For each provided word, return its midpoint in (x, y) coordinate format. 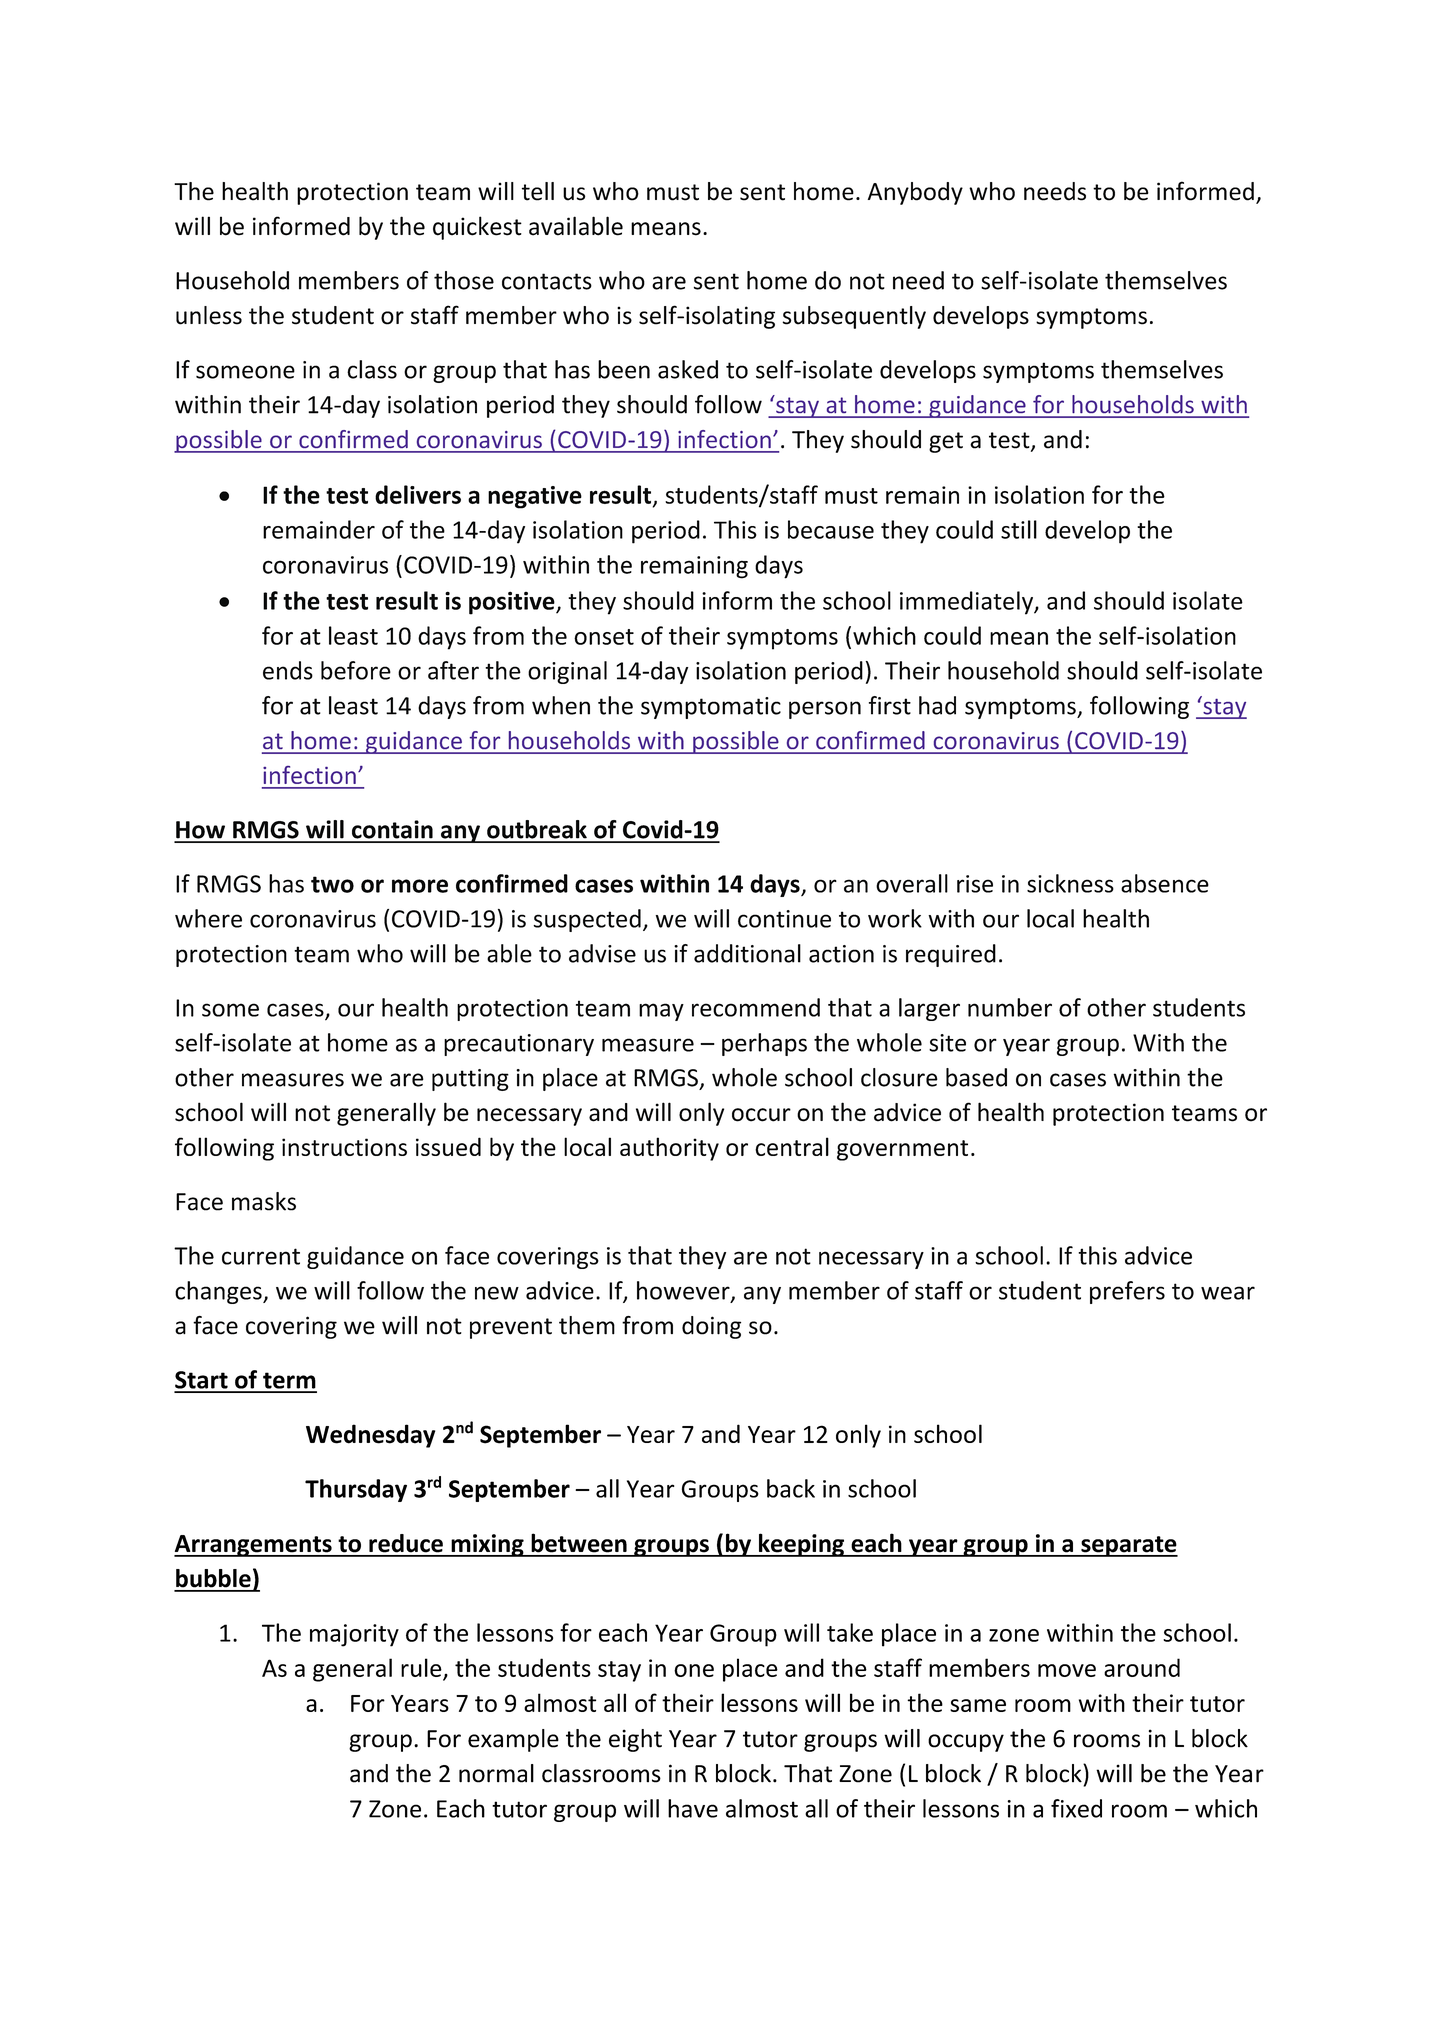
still (1019, 529)
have (693, 1808)
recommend (756, 1007)
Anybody (915, 193)
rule (421, 1667)
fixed (1076, 1808)
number (1010, 1007)
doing (711, 1327)
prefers (1127, 1292)
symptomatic (711, 708)
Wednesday (370, 1436)
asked (688, 369)
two (332, 884)
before (356, 670)
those (464, 280)
